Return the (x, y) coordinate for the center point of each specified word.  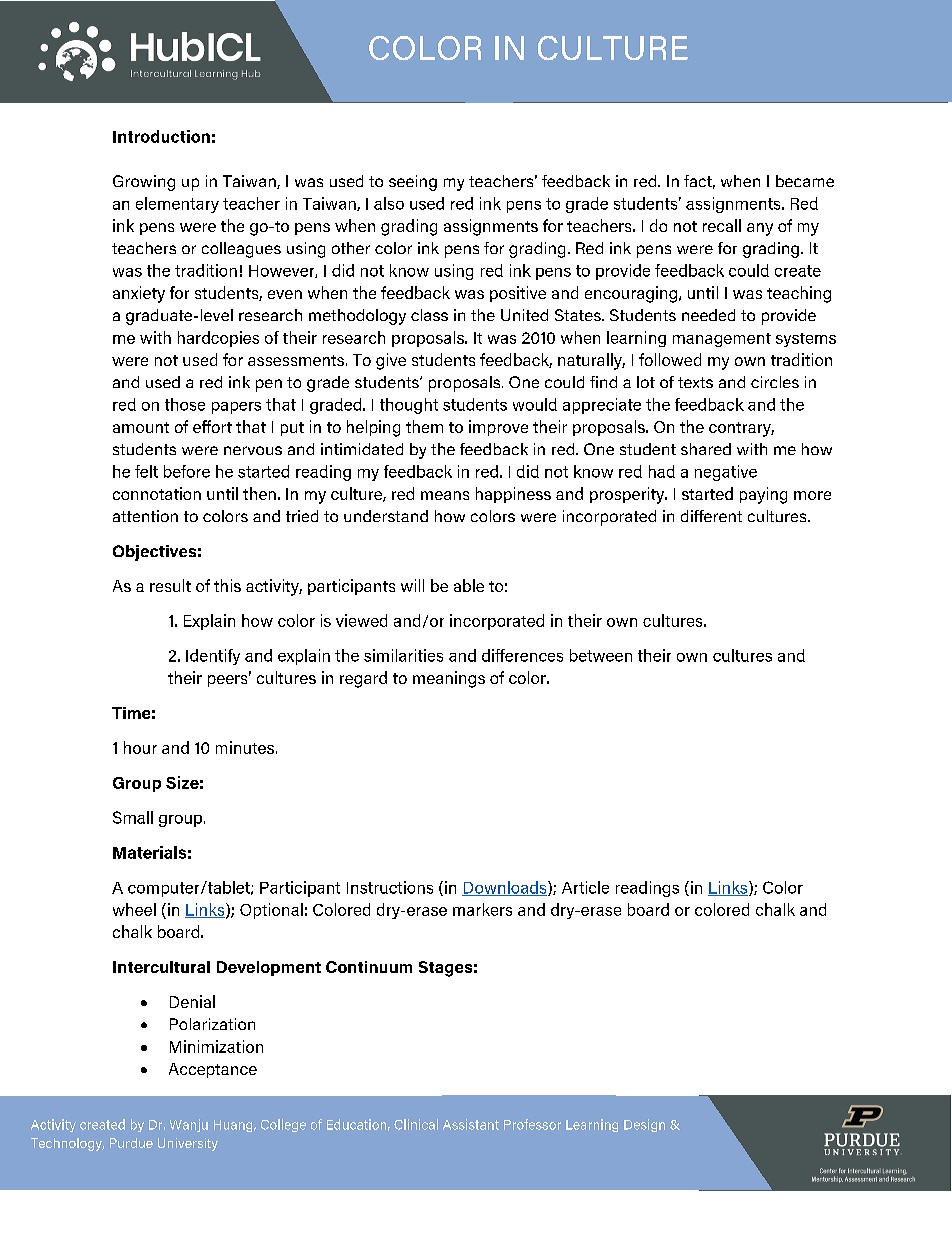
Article (585, 887)
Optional (271, 911)
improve (498, 428)
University (188, 1144)
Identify (213, 657)
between (601, 655)
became (805, 181)
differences (522, 655)
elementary (177, 205)
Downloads (505, 888)
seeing (413, 183)
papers (236, 408)
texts (695, 382)
